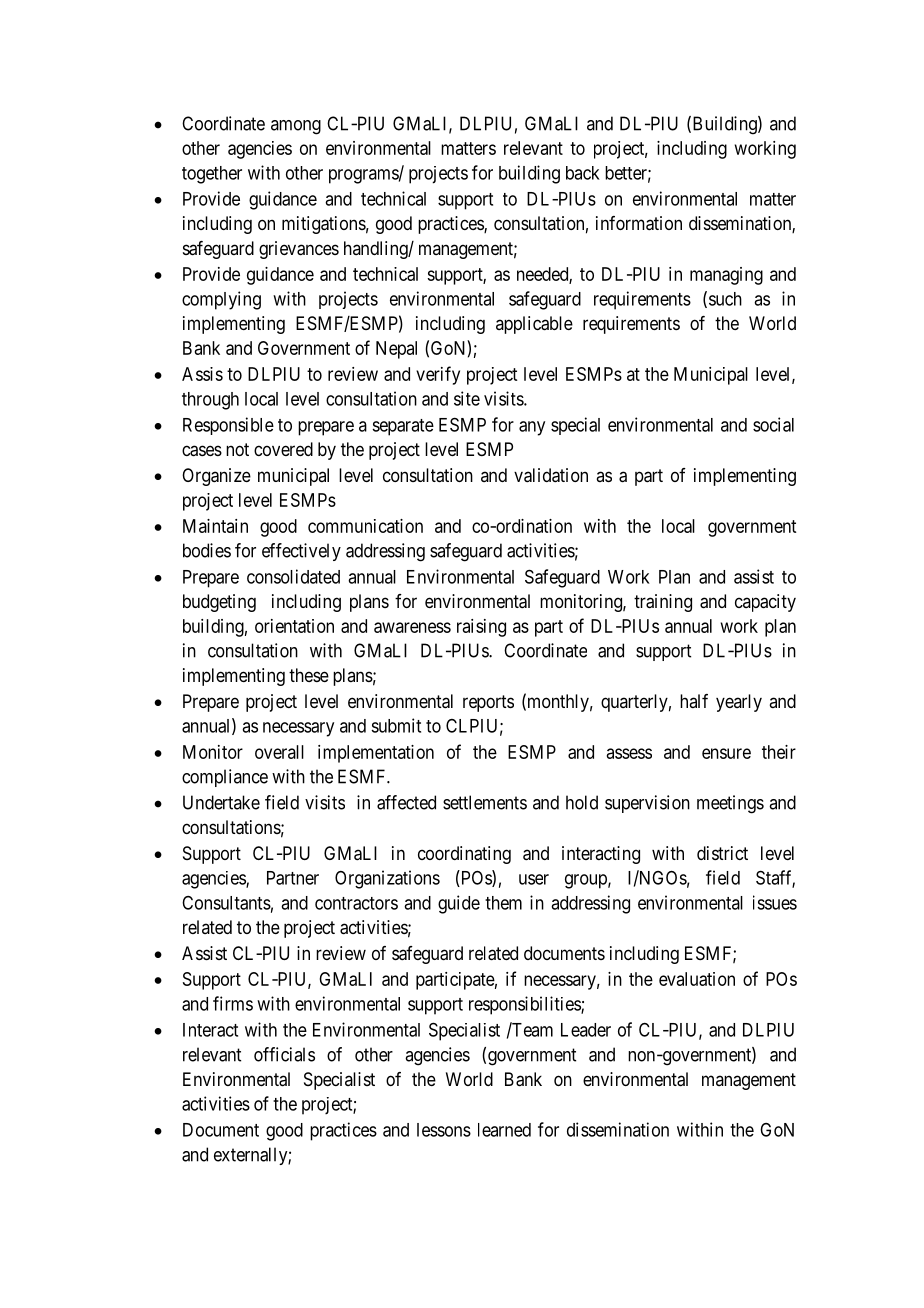 This document has width=924, height=1308. I want to click on validation, so click(551, 475).
